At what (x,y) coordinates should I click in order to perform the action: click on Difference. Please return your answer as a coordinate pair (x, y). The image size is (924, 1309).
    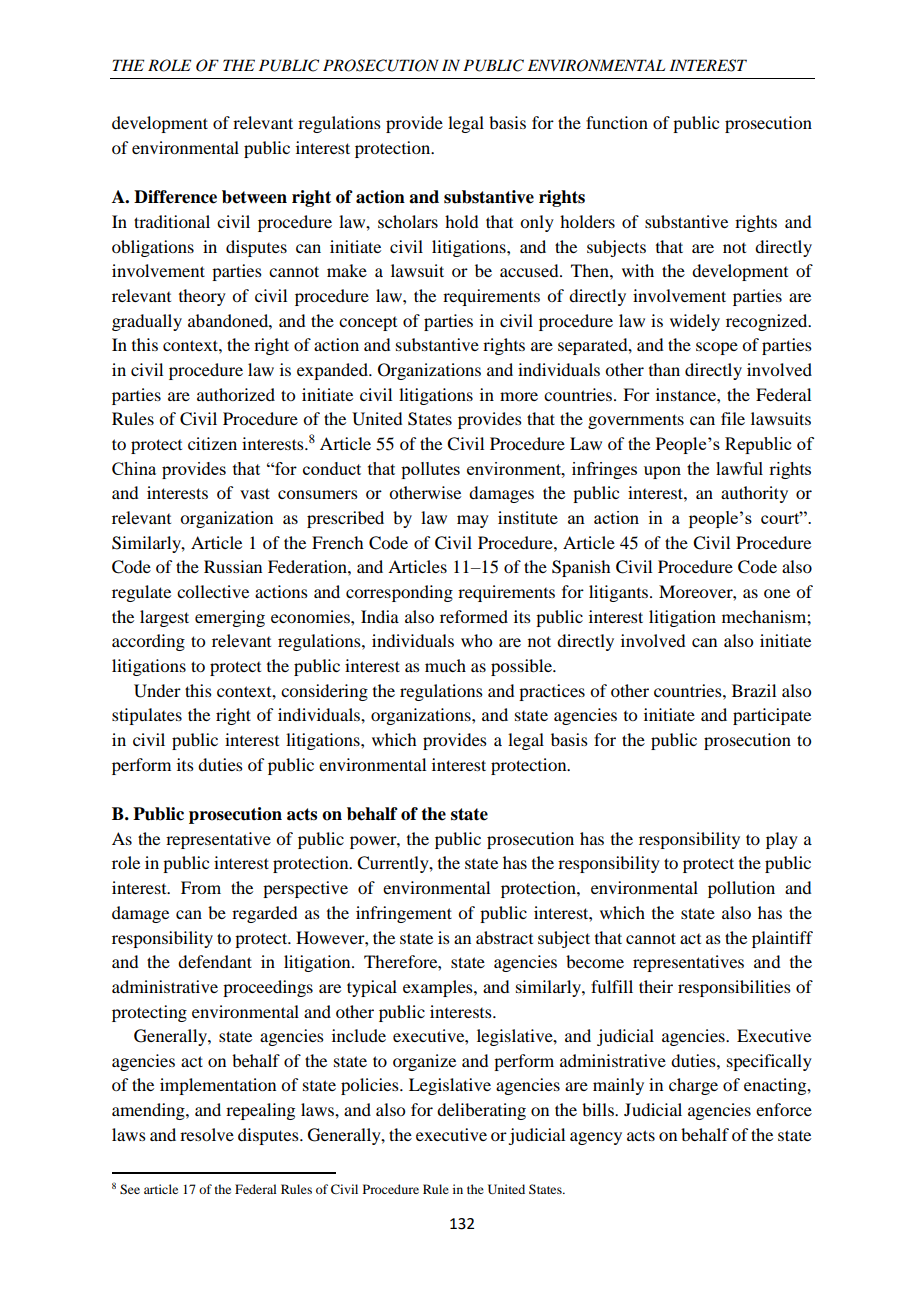
    Looking at the image, I should click on (175, 197).
